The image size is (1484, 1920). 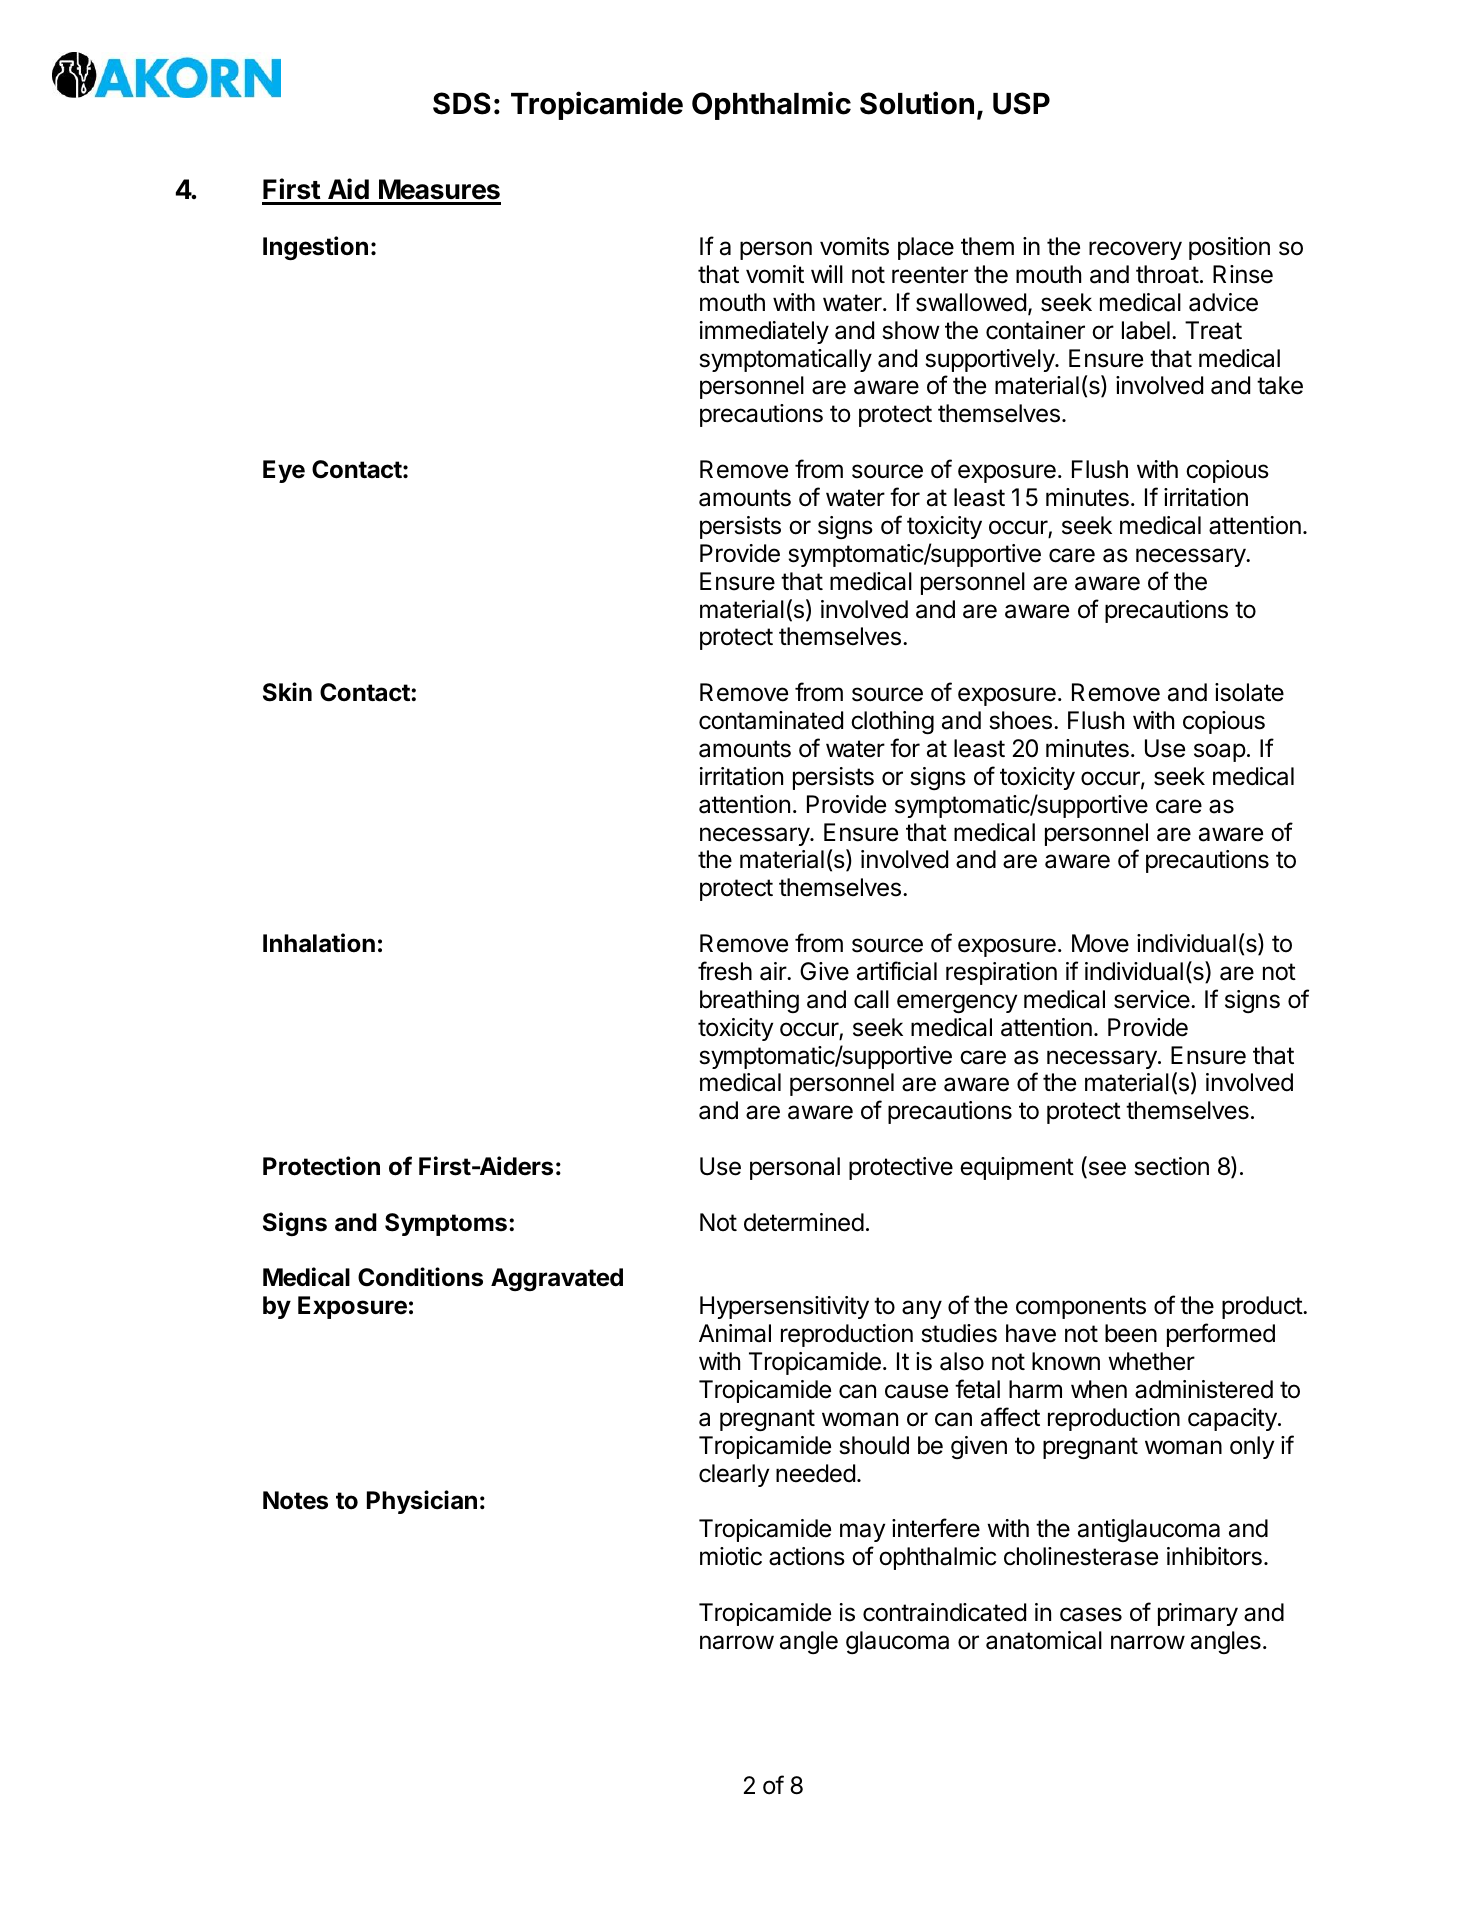 I want to click on section, so click(x=1171, y=1166).
